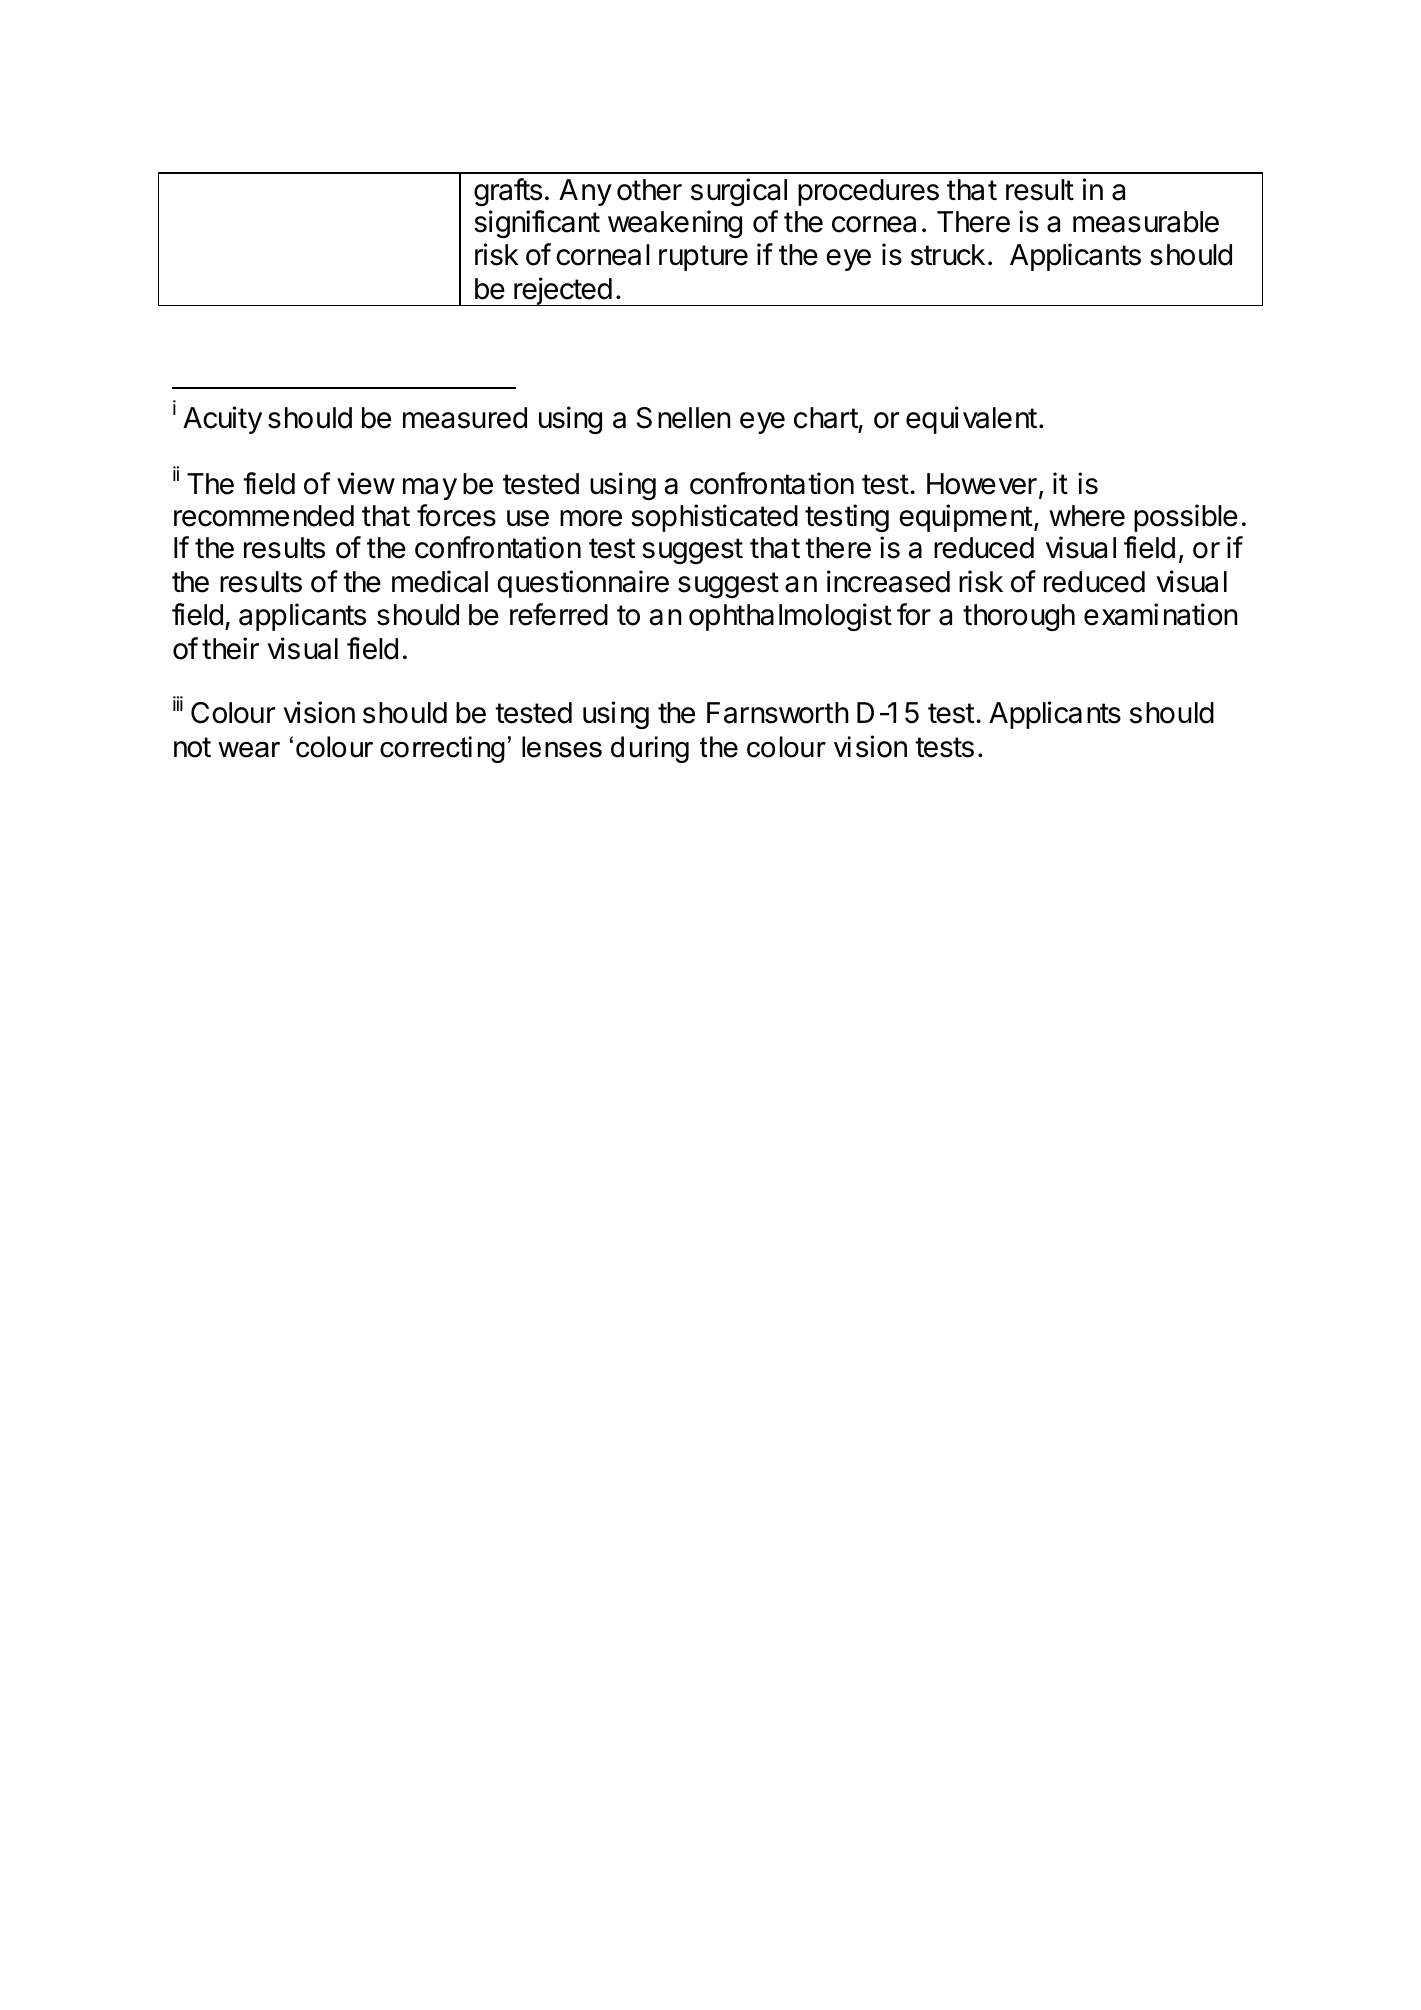  I want to click on wear, so click(249, 750).
